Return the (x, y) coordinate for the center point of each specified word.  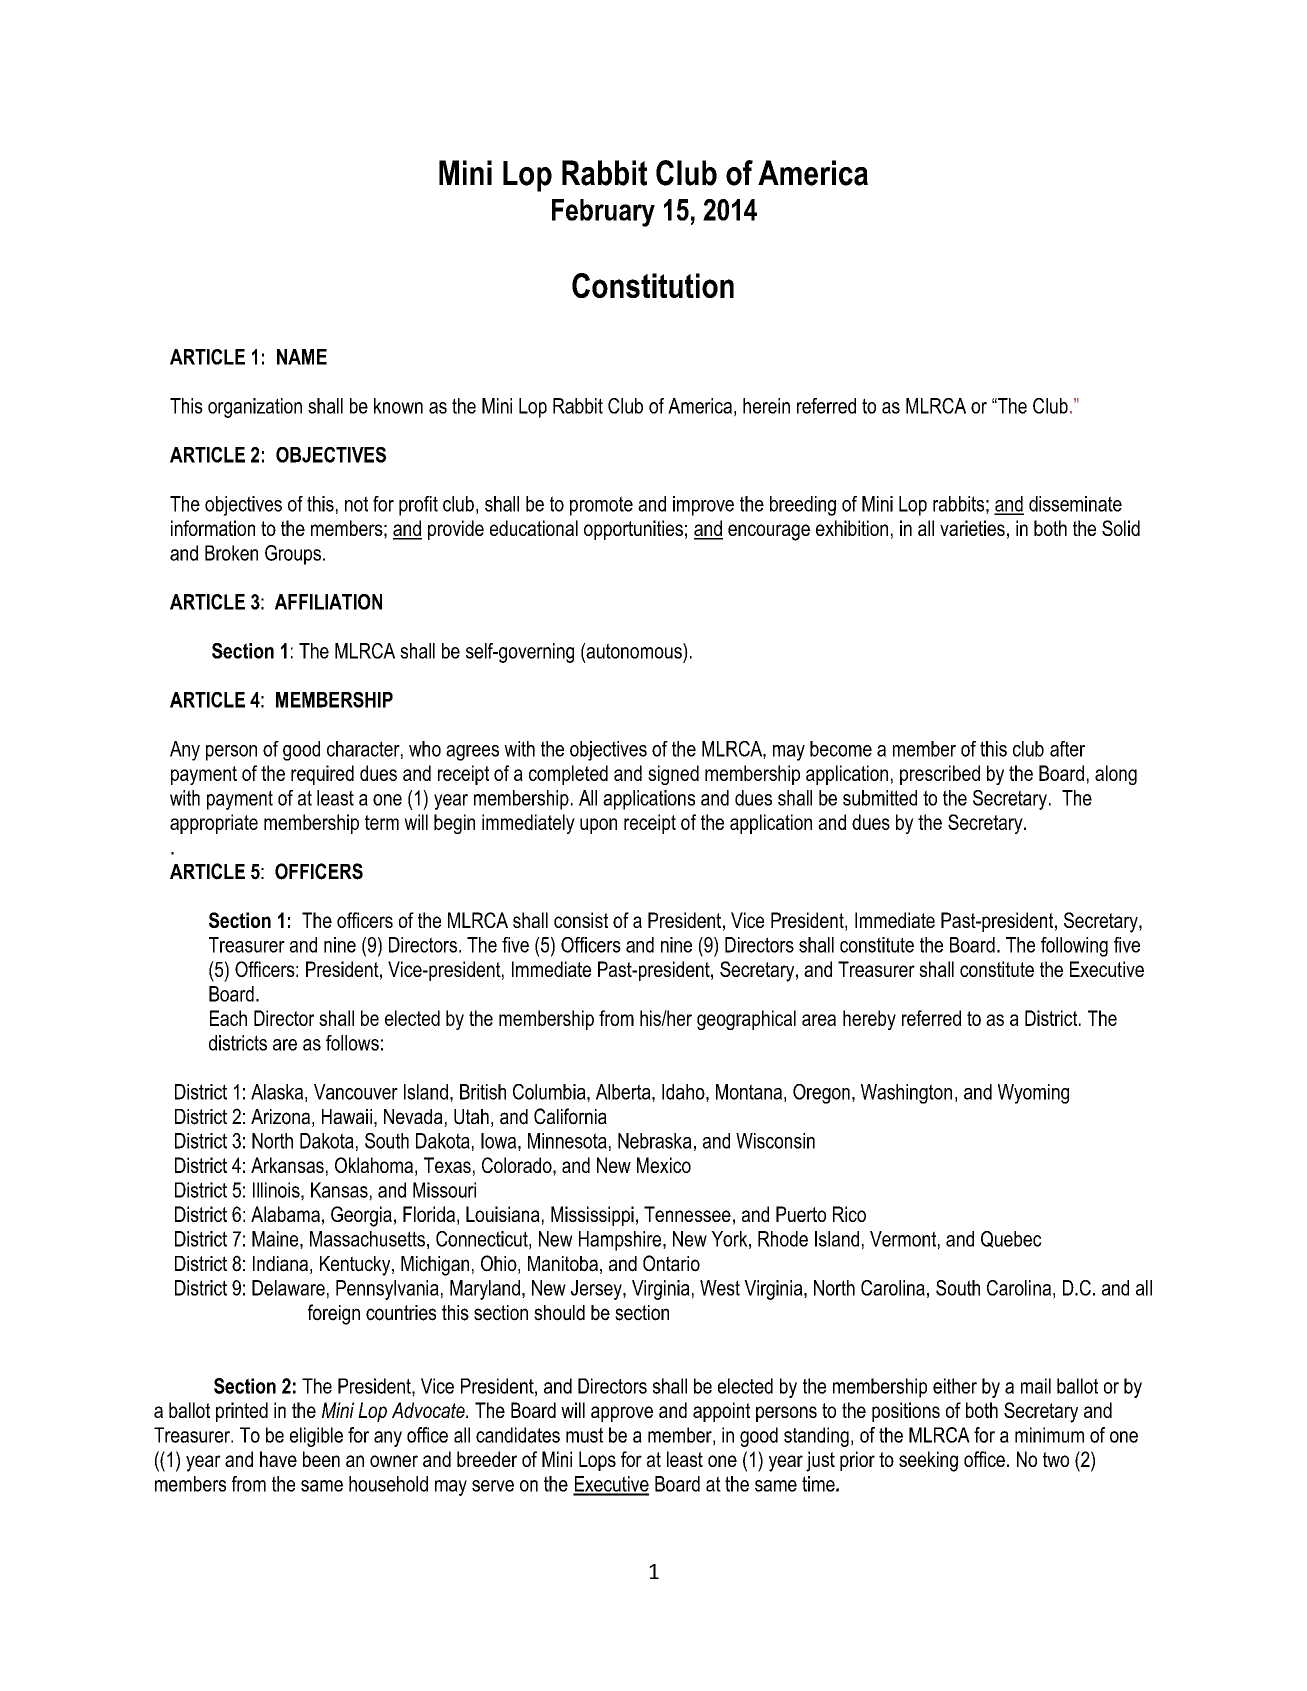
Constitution (653, 285)
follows (352, 1043)
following (1074, 947)
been (321, 1459)
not (356, 504)
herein (766, 406)
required (322, 775)
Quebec (1011, 1239)
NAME (302, 357)
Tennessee (687, 1214)
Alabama (285, 1214)
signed (673, 775)
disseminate (1075, 504)
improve (703, 506)
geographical (746, 1020)
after (1067, 749)
